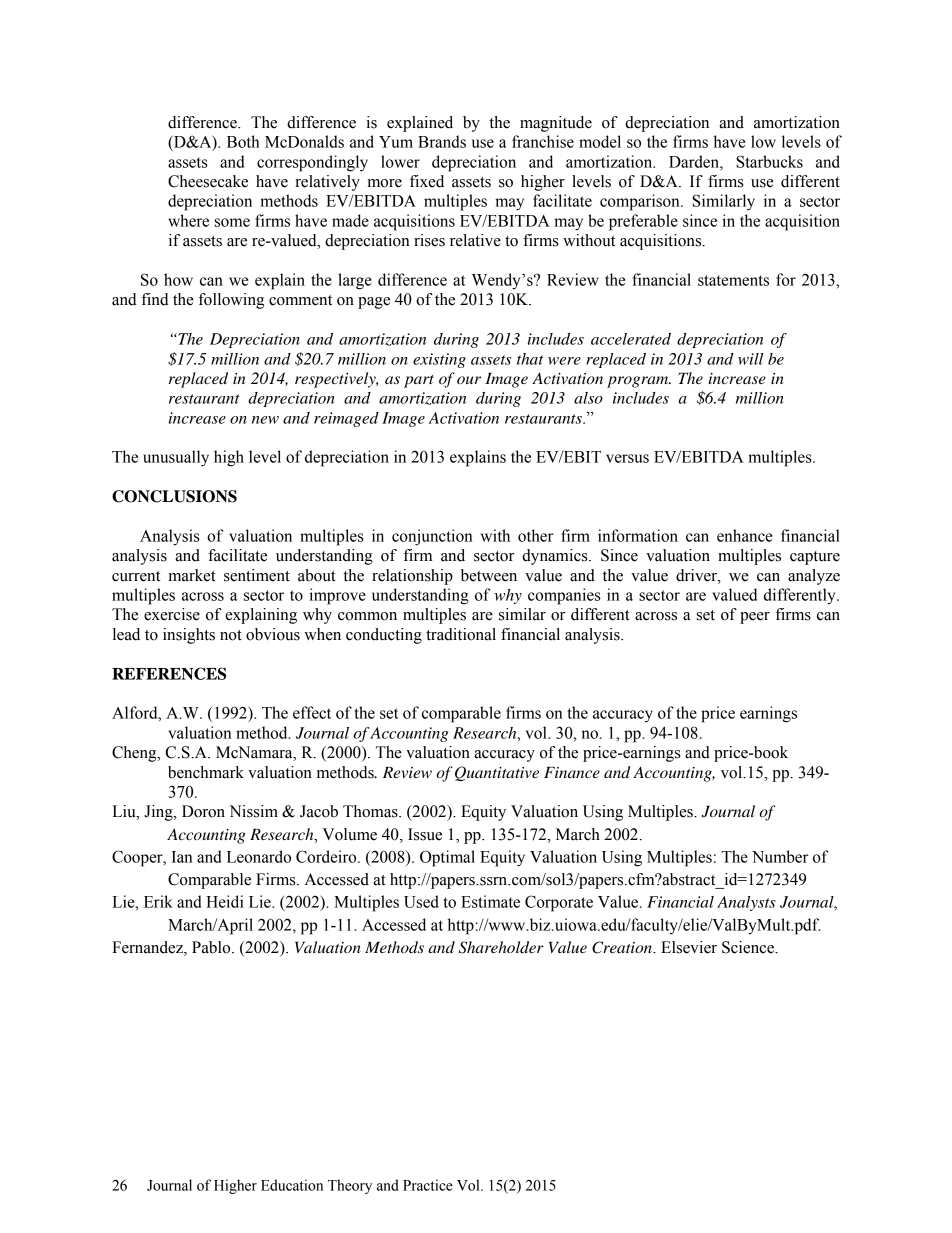  What do you see at coordinates (769, 161) in the screenshot?
I see `Starbucks` at bounding box center [769, 161].
